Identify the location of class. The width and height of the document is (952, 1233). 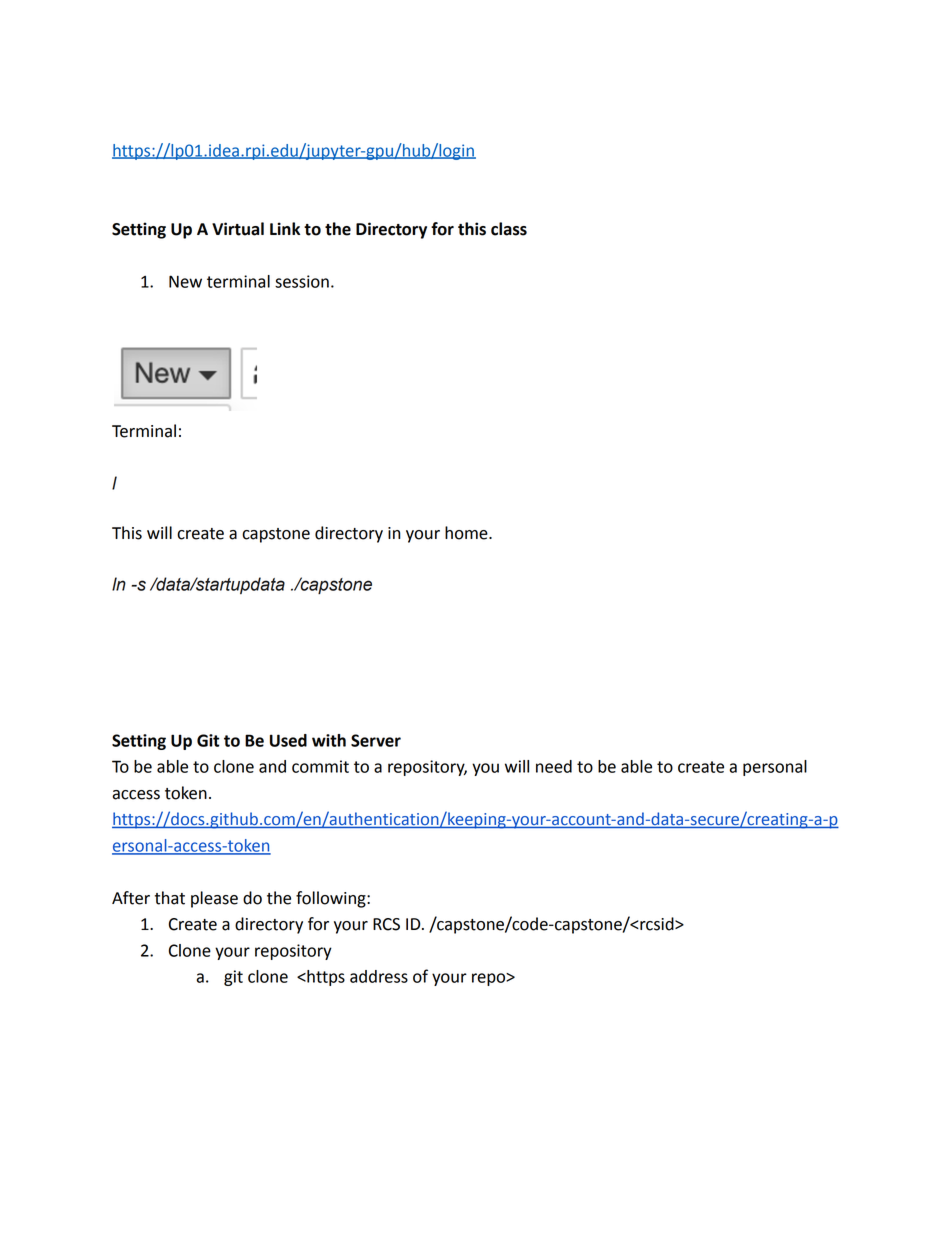
(509, 229).
